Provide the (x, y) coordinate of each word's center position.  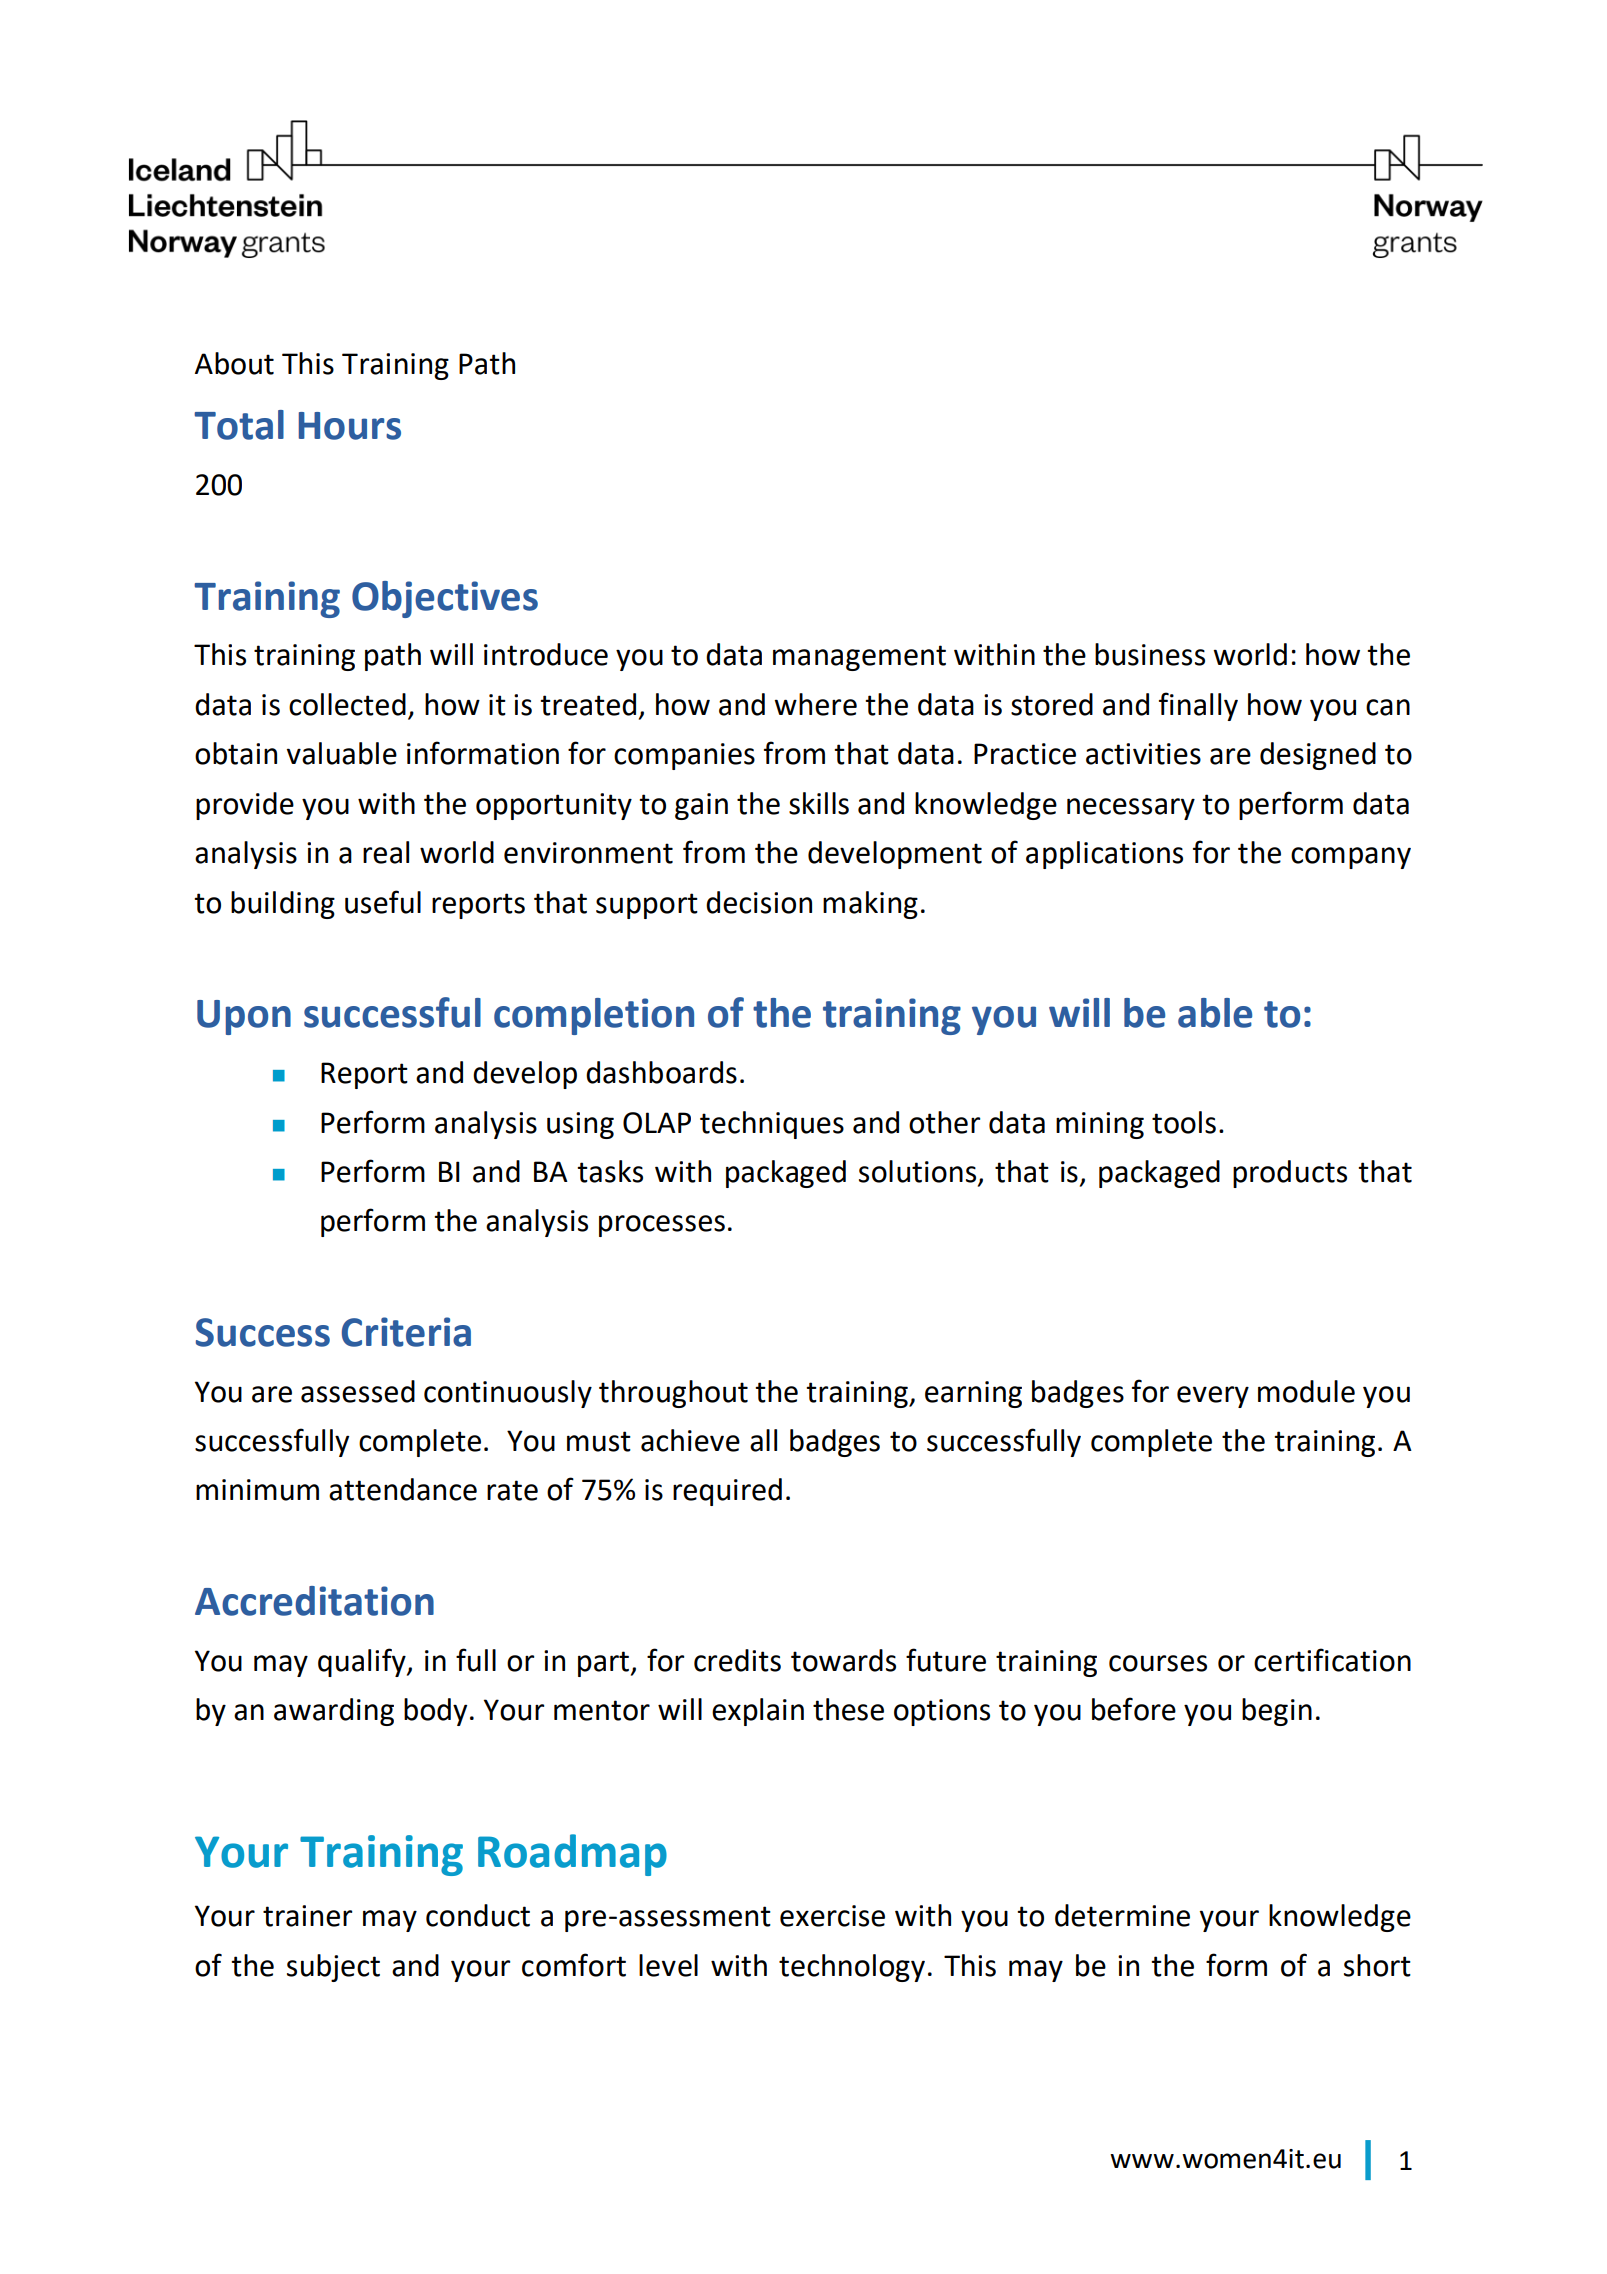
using (580, 1125)
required (727, 1492)
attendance (403, 1489)
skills (819, 803)
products (1290, 1174)
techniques (772, 1125)
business (1150, 654)
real (386, 852)
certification (1332, 1660)
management (859, 658)
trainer (307, 1916)
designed (1318, 756)
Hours (350, 426)
